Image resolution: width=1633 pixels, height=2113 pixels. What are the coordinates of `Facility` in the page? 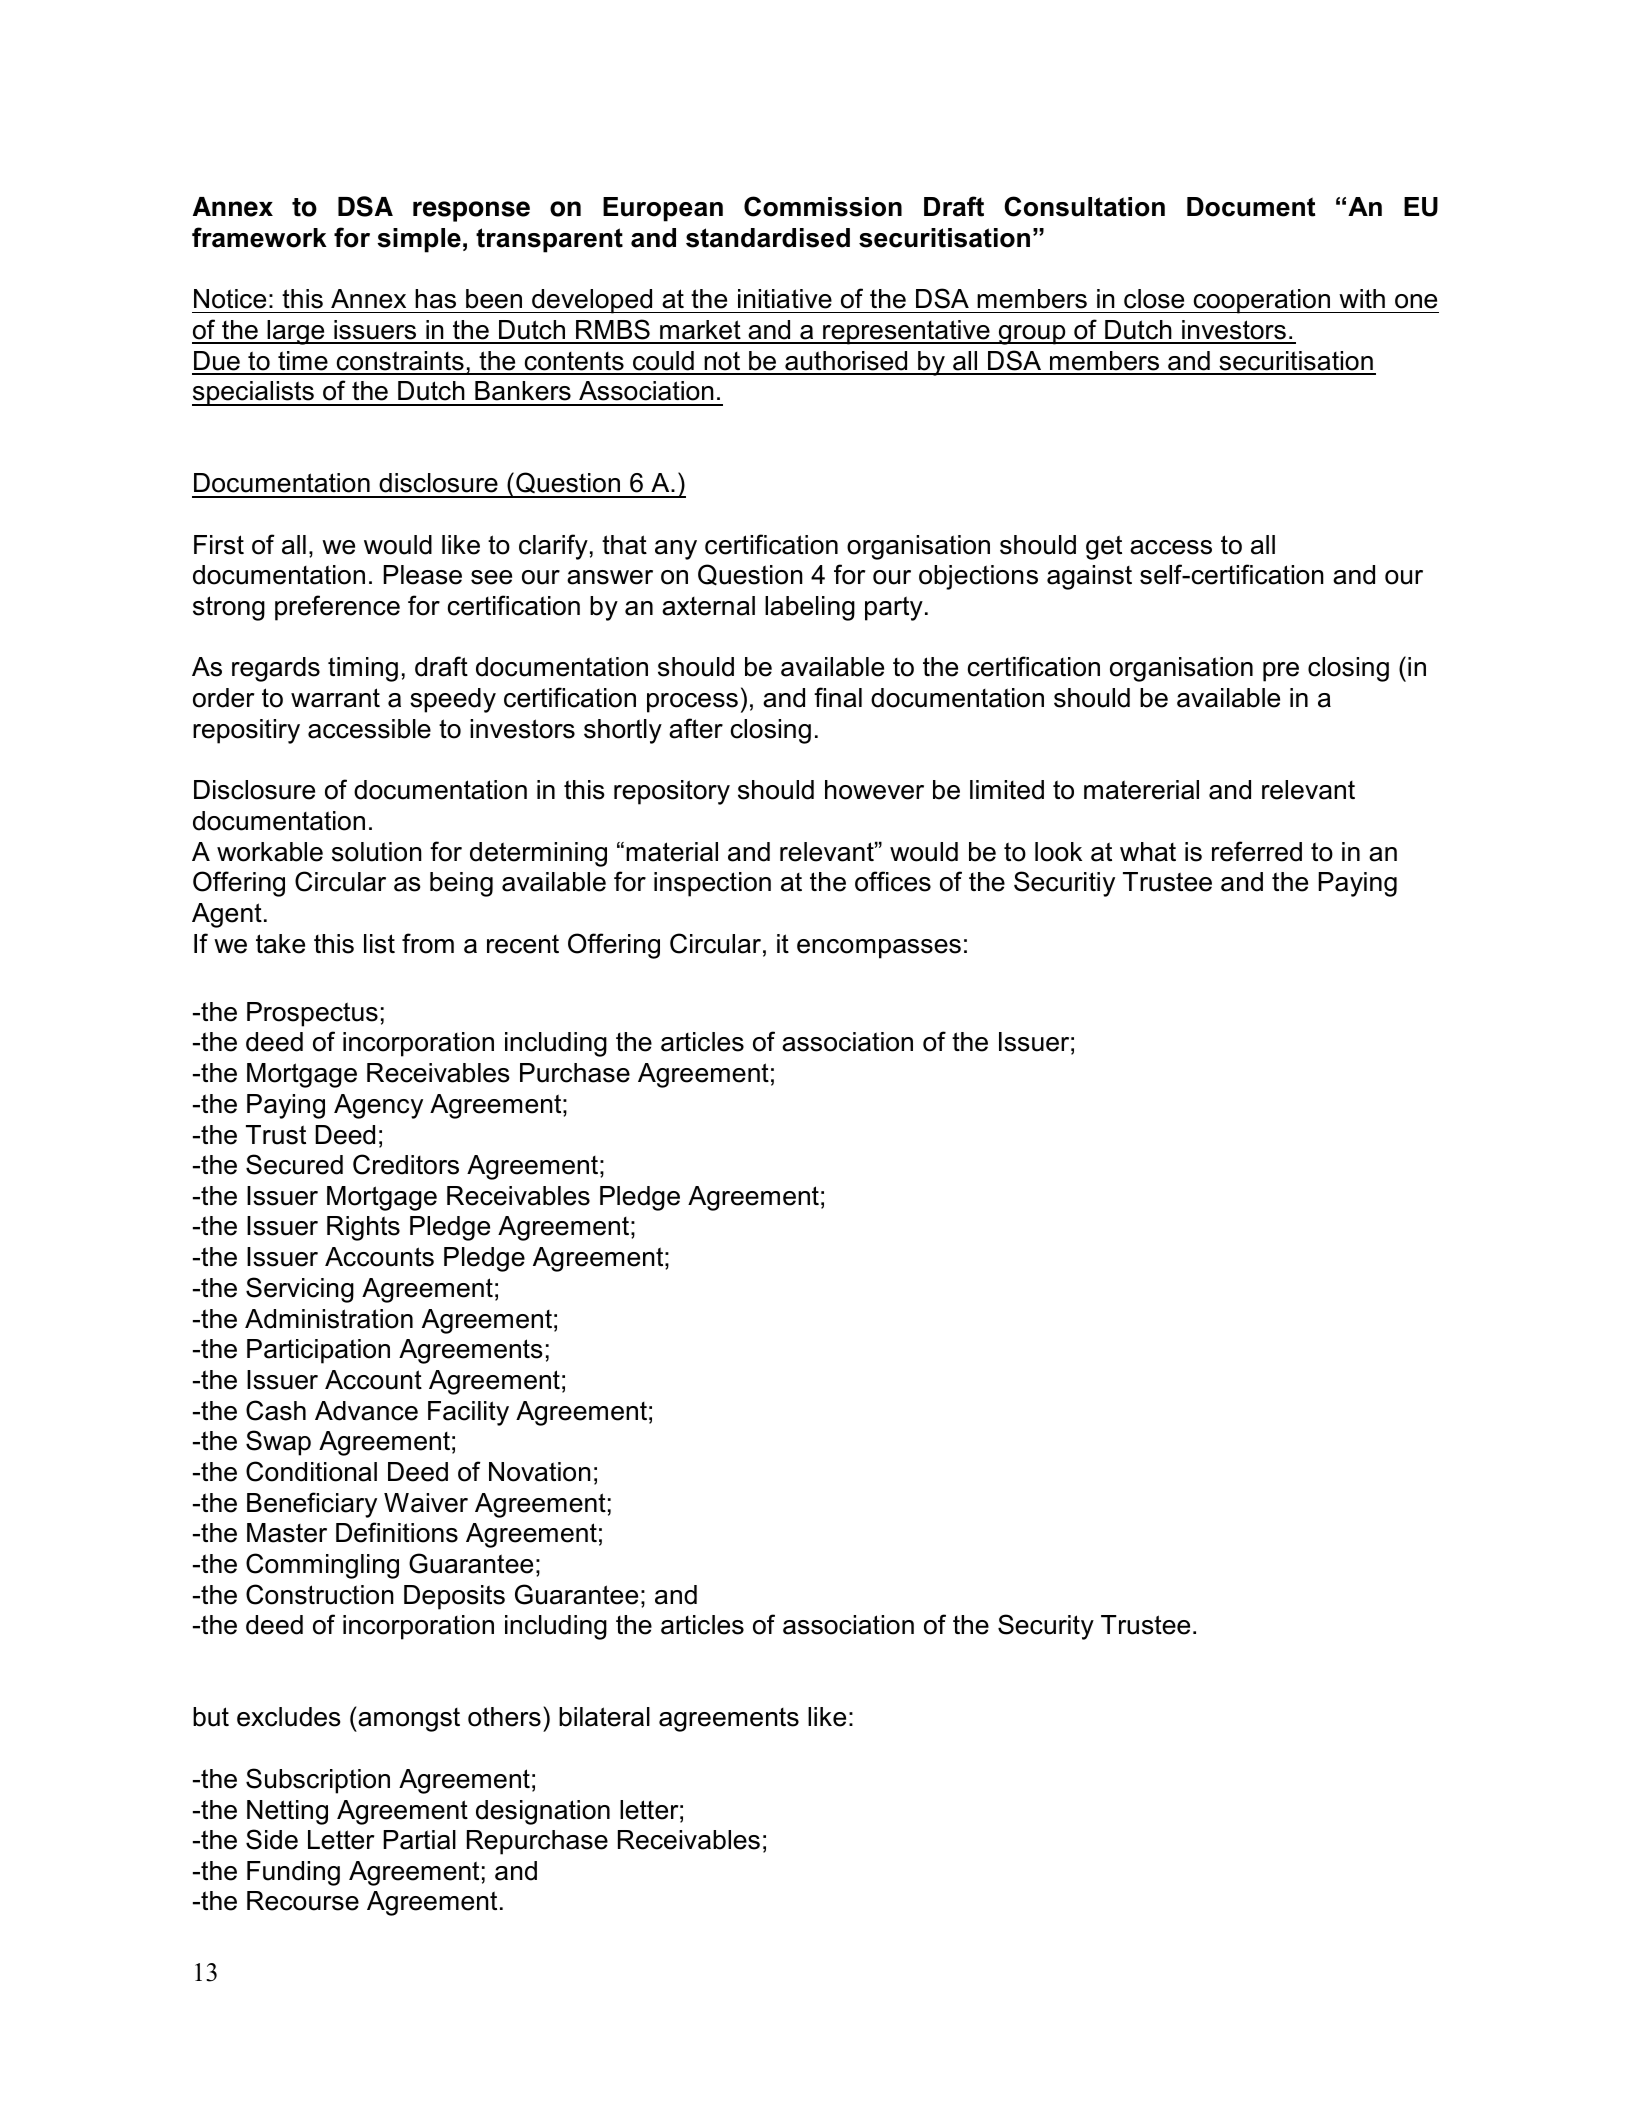 It's located at (468, 1413).
